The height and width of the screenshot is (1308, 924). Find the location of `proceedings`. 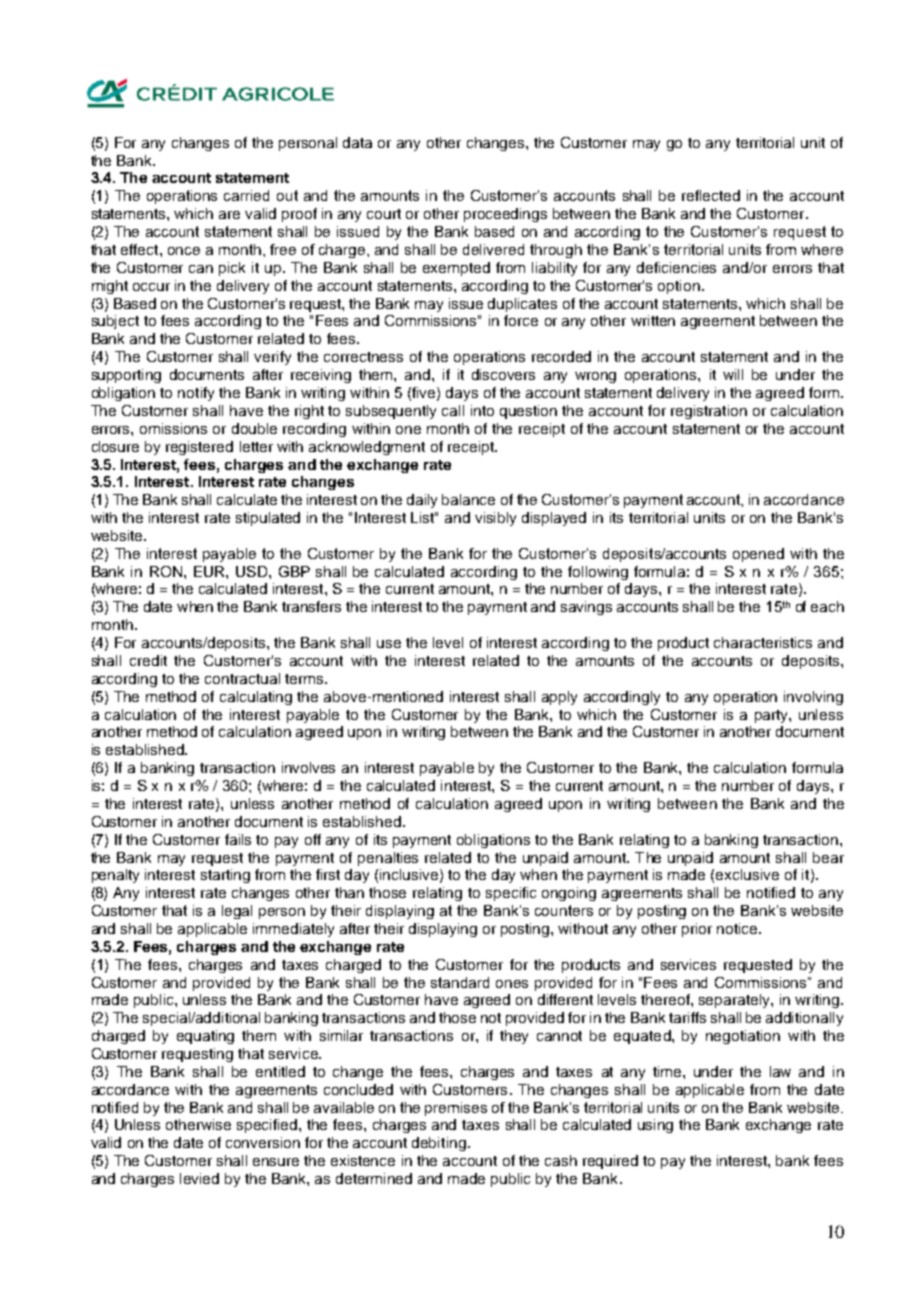

proceedings is located at coordinates (505, 215).
